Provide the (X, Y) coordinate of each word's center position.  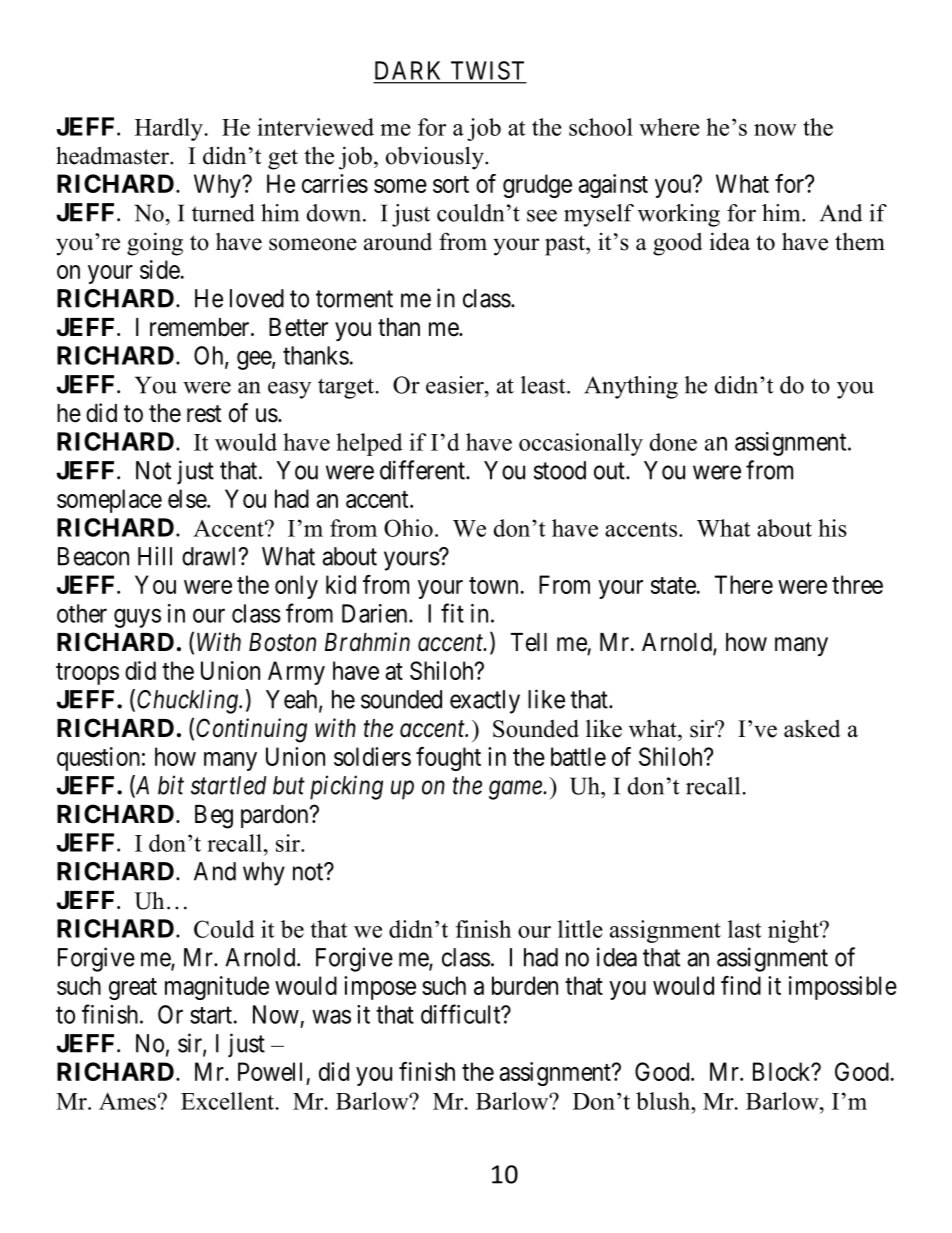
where (669, 127)
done (673, 442)
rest (204, 414)
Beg (214, 817)
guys (137, 618)
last (745, 929)
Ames (127, 1101)
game (516, 790)
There (744, 584)
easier (456, 385)
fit (452, 613)
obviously (436, 158)
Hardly (169, 129)
